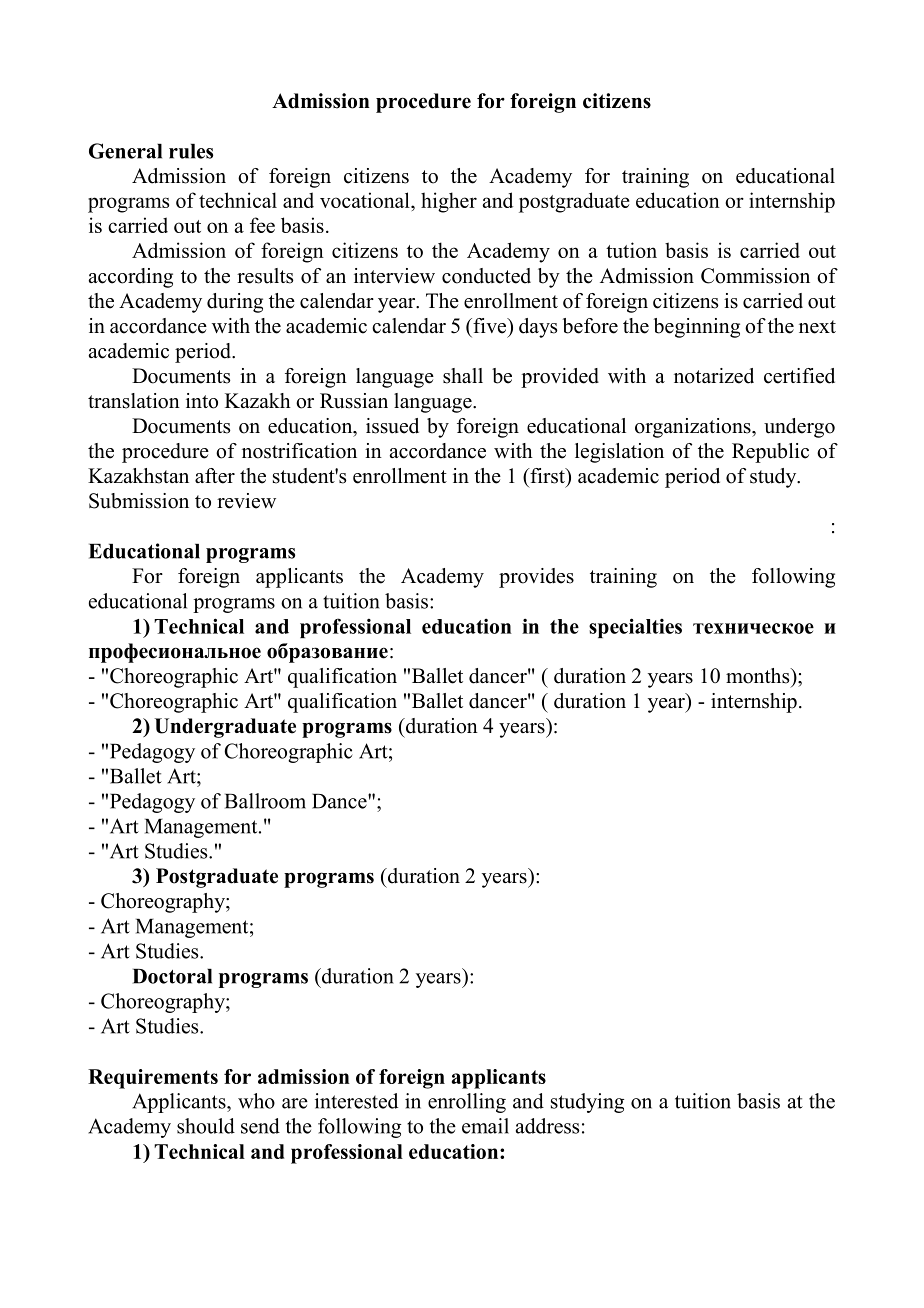 The width and height of the screenshot is (924, 1308). What do you see at coordinates (755, 276) in the screenshot?
I see `Commission` at bounding box center [755, 276].
